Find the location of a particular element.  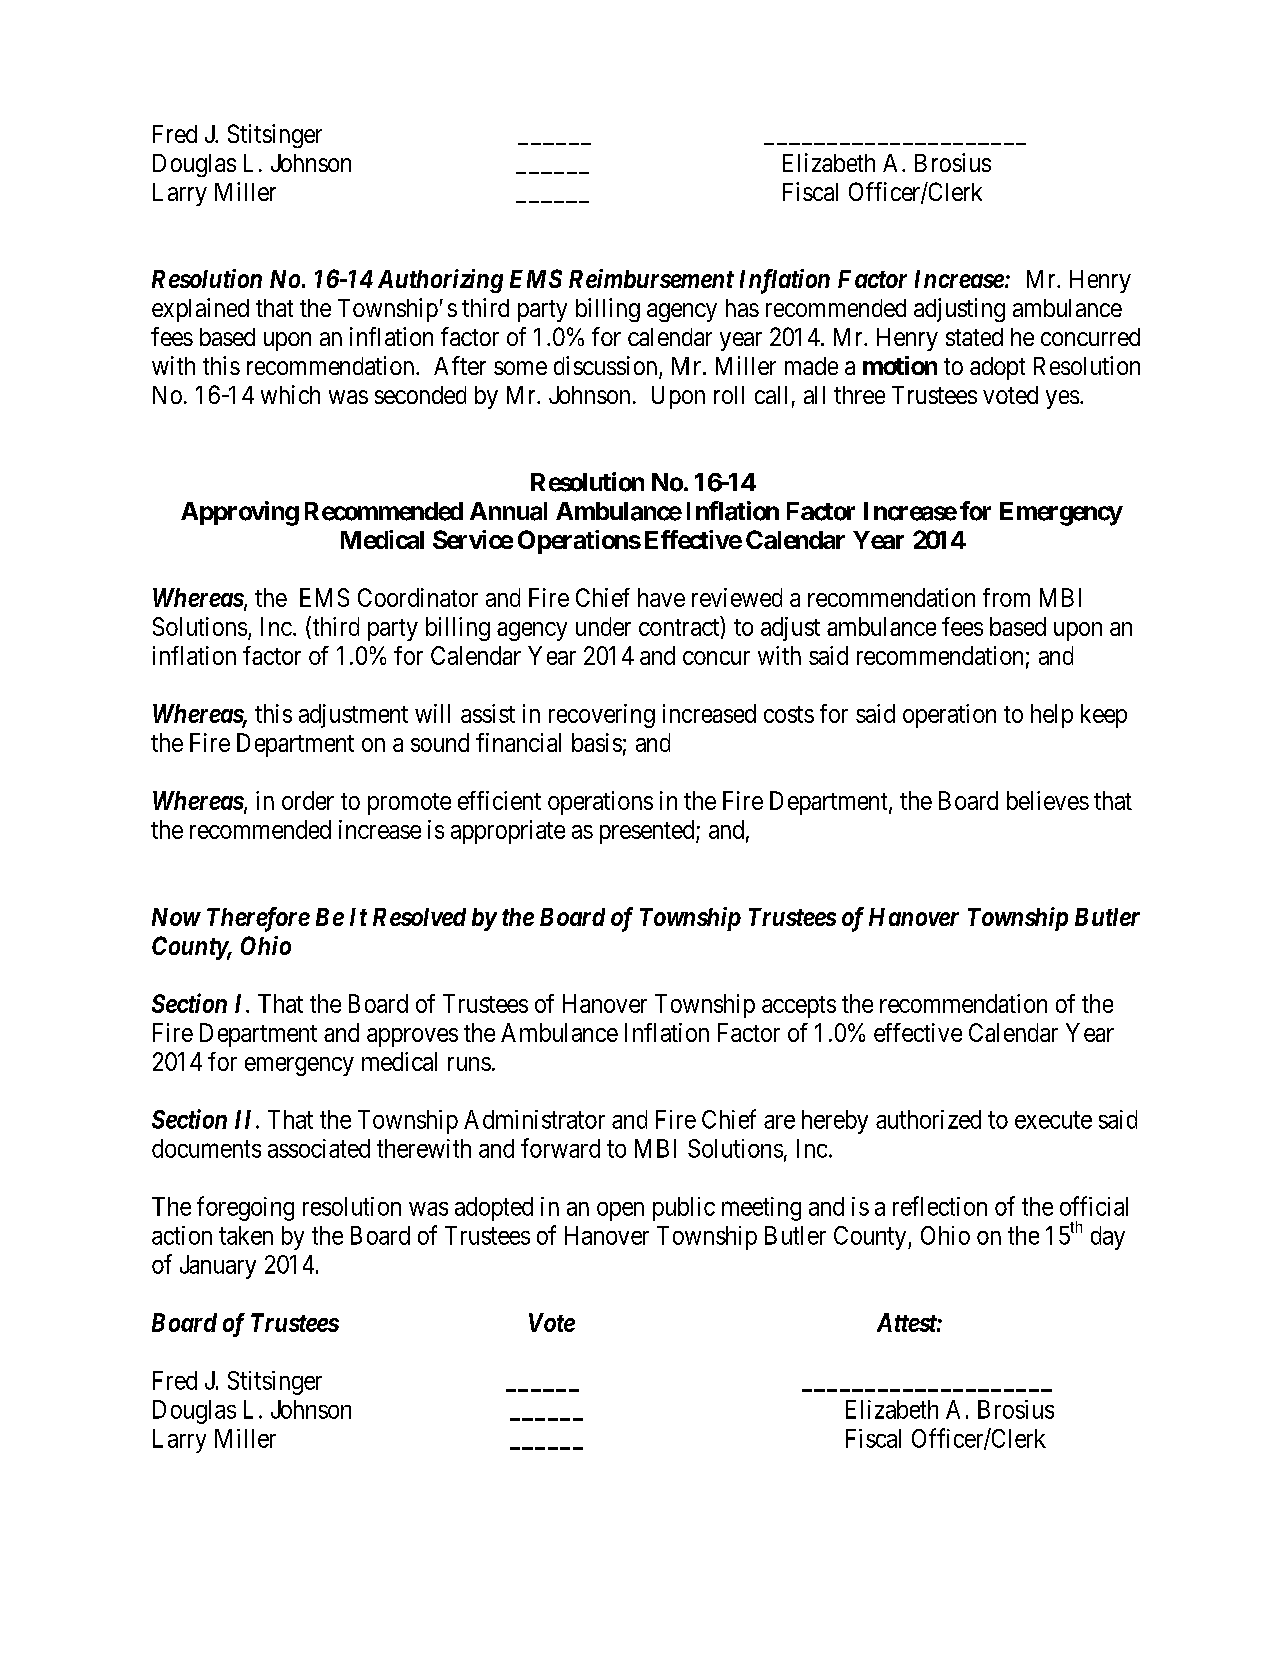

Reimbursement is located at coordinates (651, 278).
